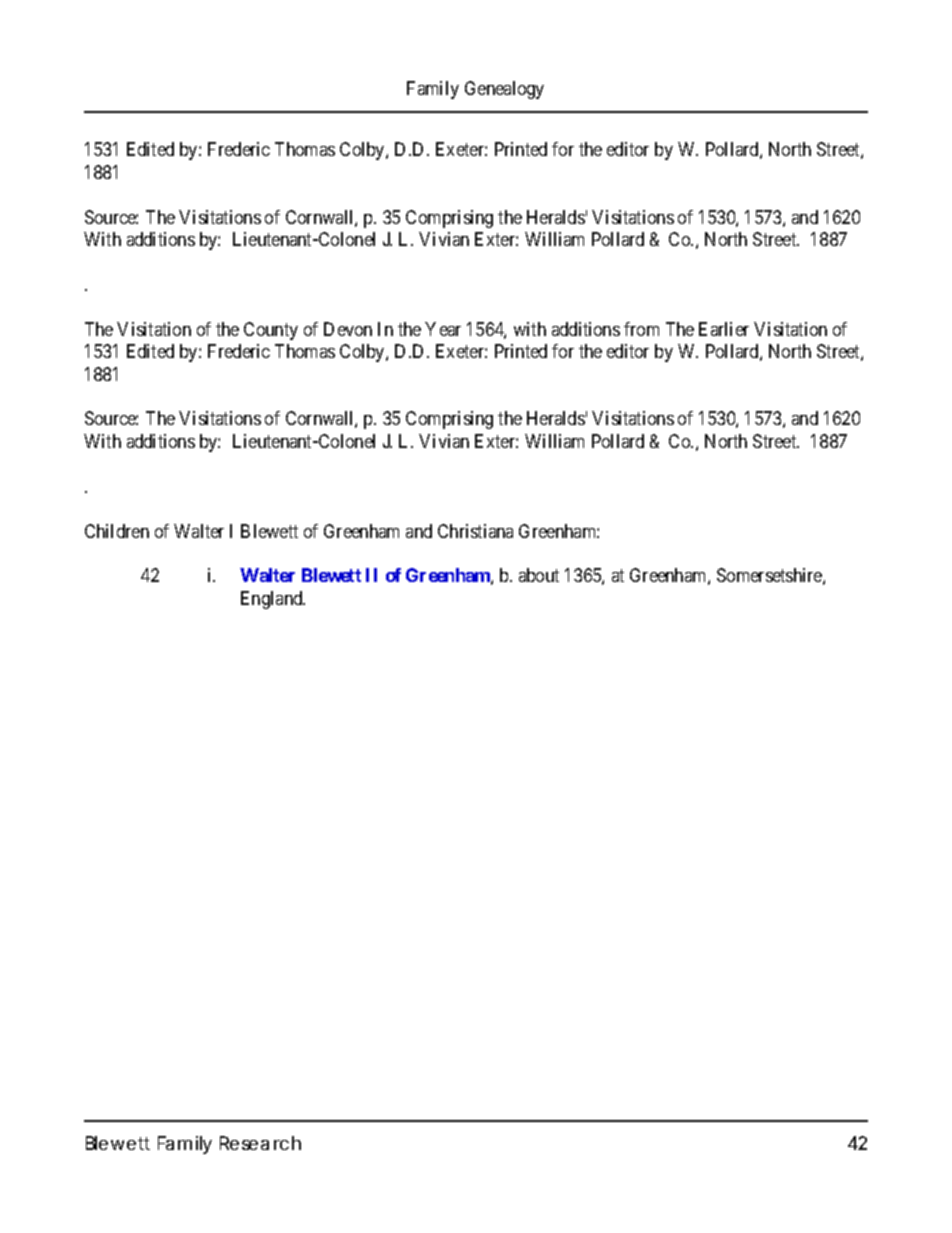  Describe the element at coordinates (475, 531) in the page. I see `Christiana` at that location.
